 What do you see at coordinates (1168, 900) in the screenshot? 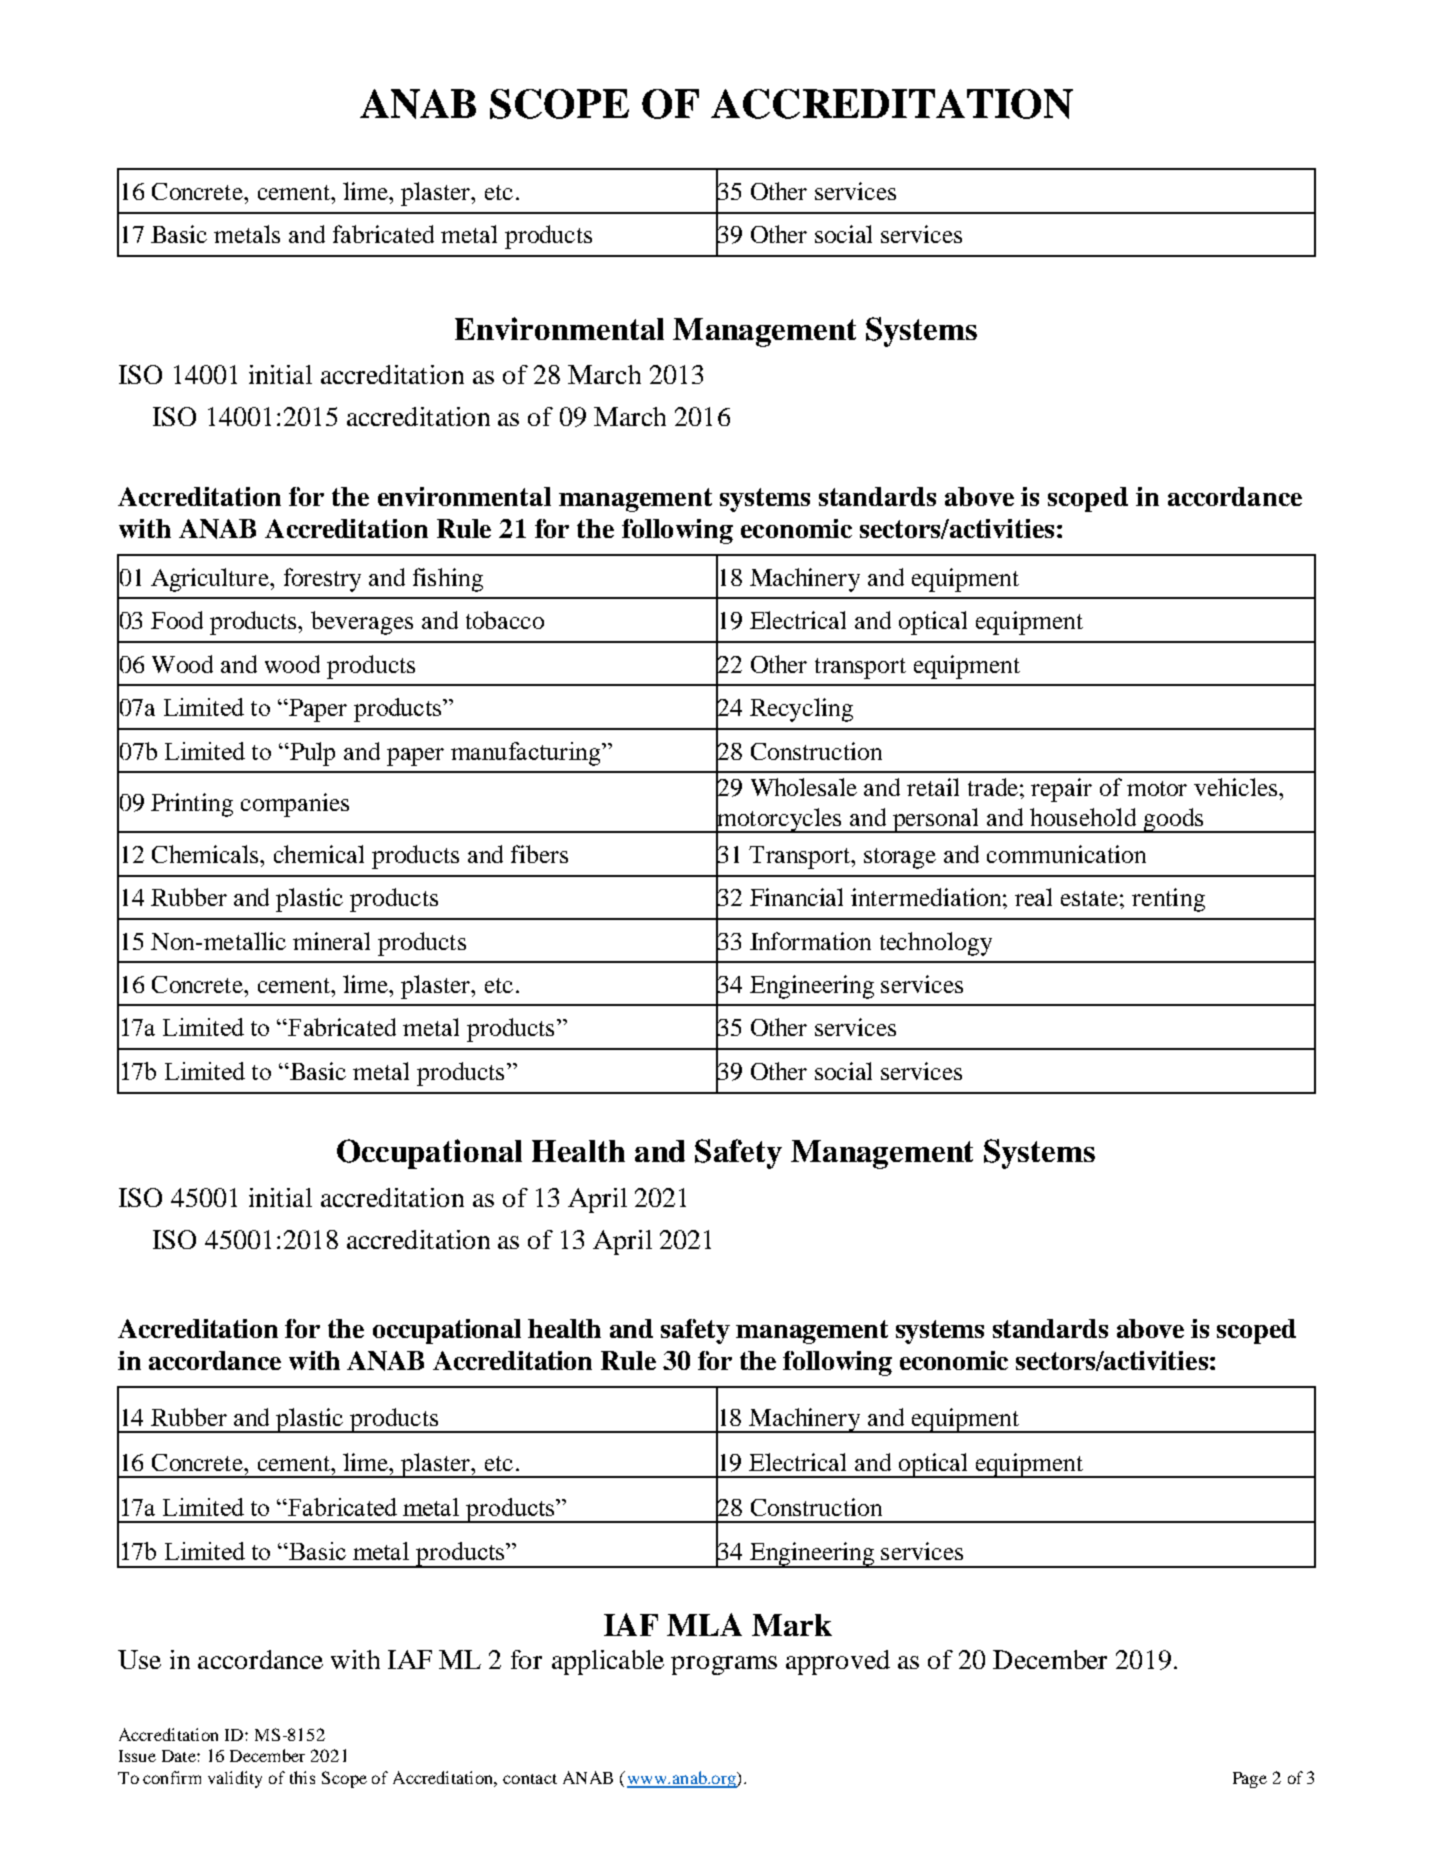
I see `renting` at bounding box center [1168, 900].
